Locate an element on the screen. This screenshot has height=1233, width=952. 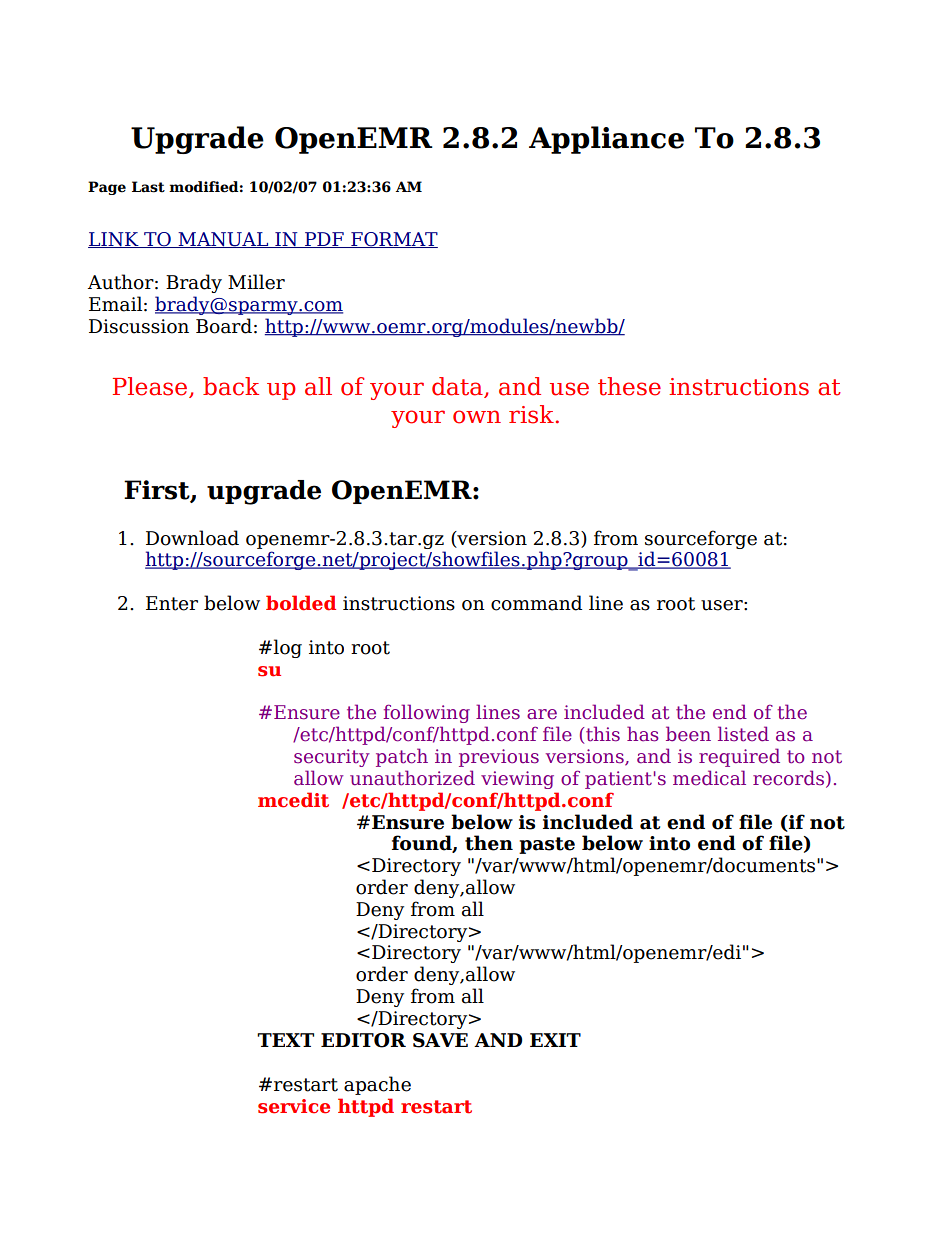
medical is located at coordinates (709, 778).
